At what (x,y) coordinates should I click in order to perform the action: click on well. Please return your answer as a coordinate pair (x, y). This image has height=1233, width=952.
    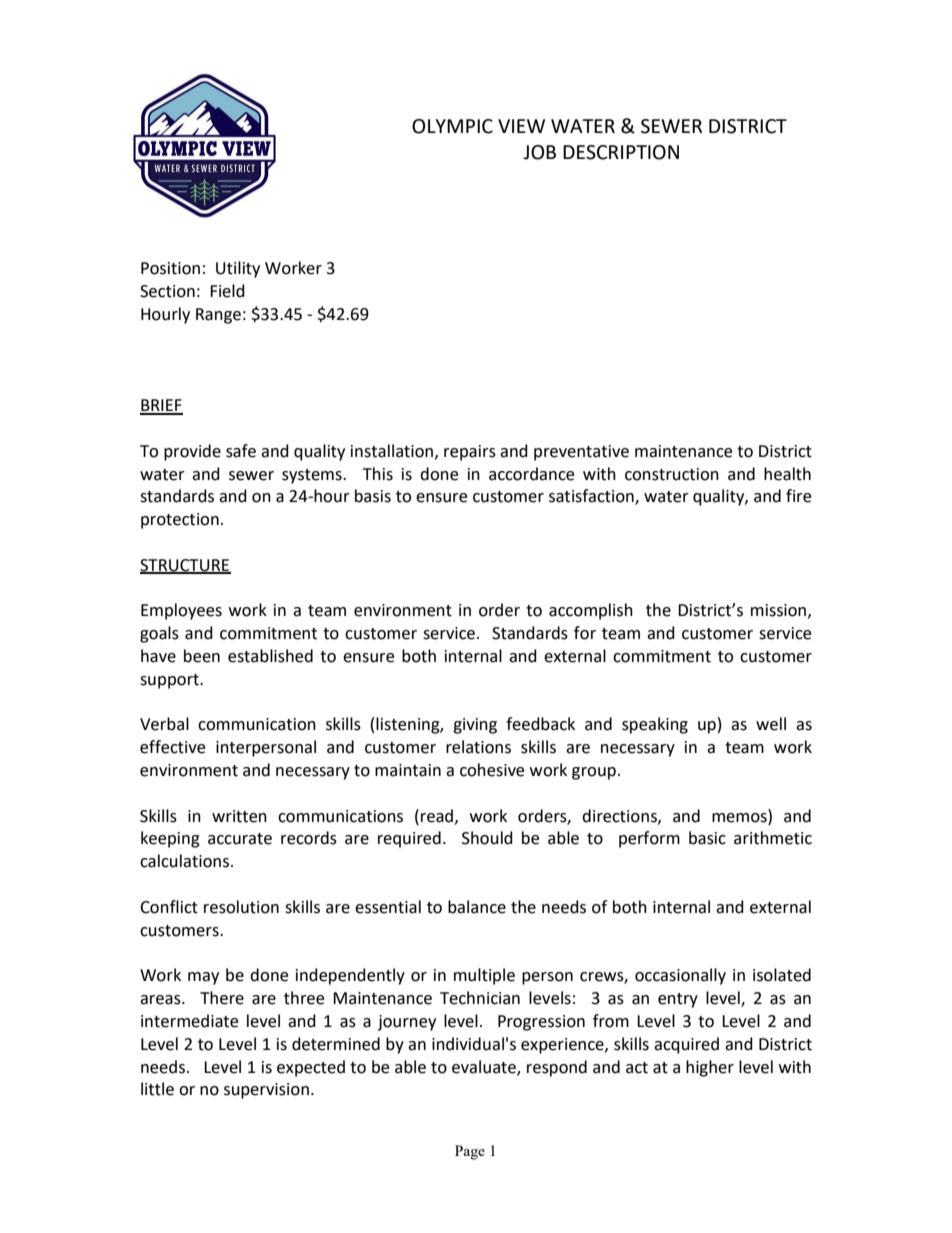
    Looking at the image, I should click on (771, 724).
